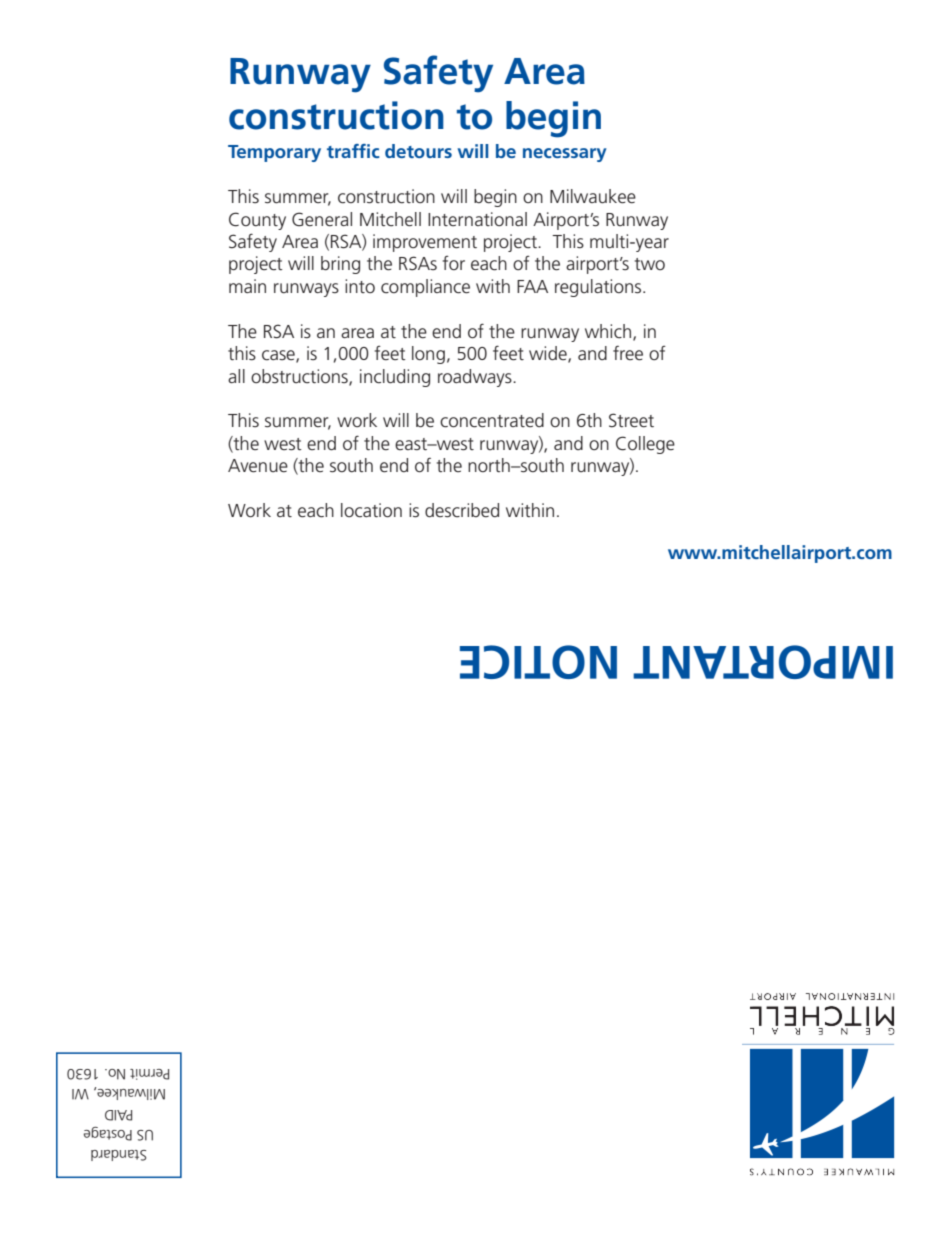 This screenshot has width=952, height=1233. I want to click on detours, so click(418, 151).
